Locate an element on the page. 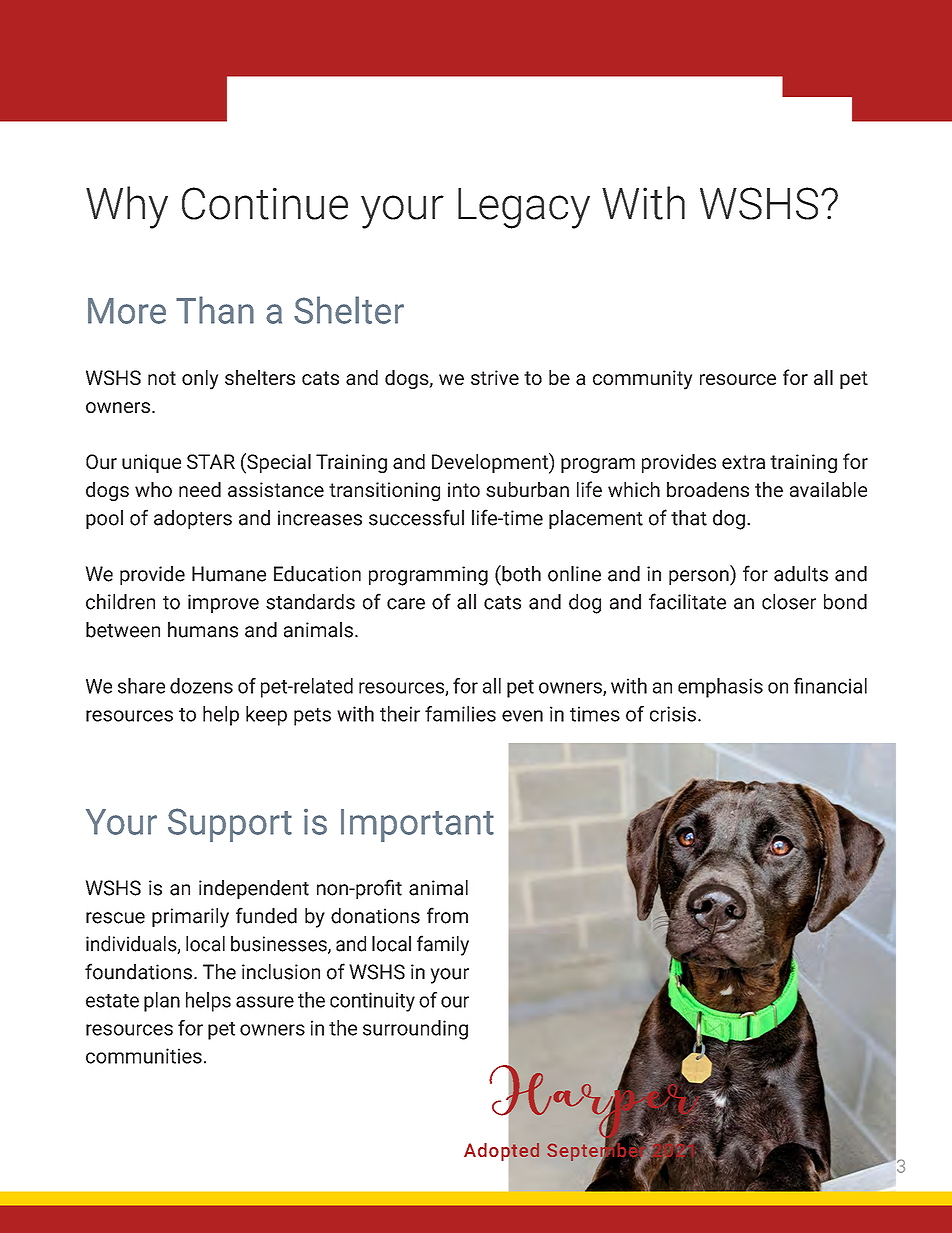  families is located at coordinates (460, 714).
